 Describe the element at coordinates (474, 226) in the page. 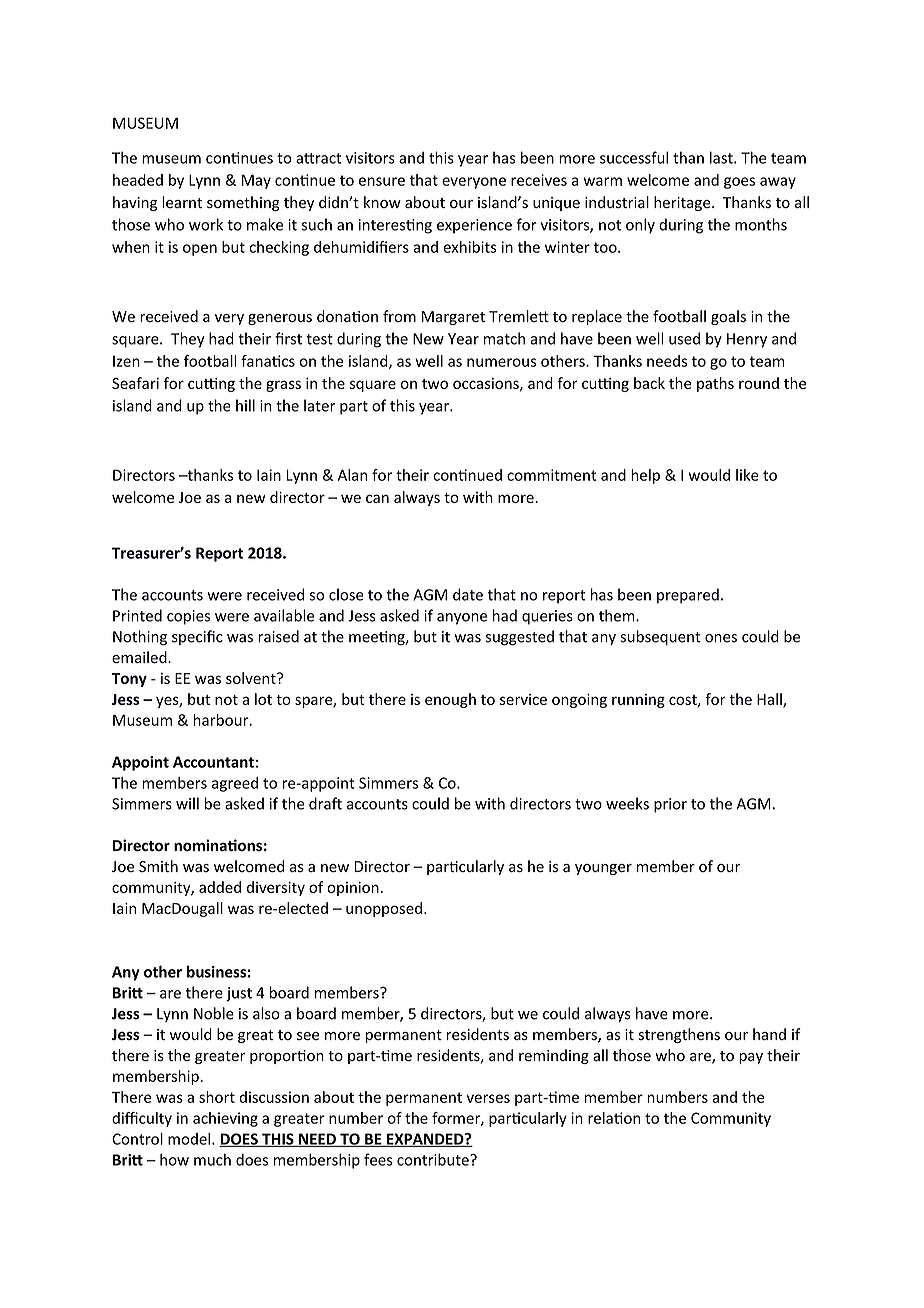

I see `experience` at that location.
